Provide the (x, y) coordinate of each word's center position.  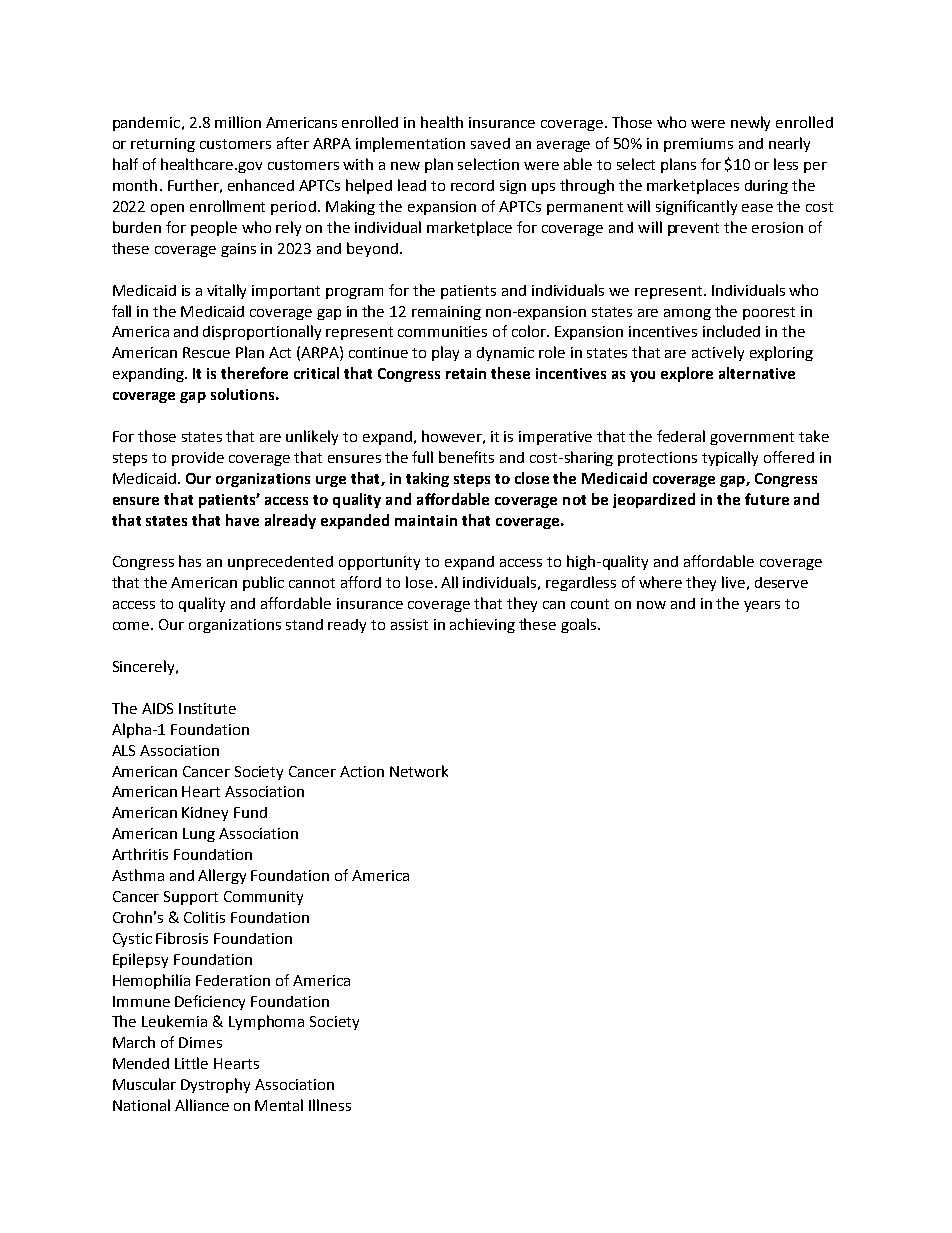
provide (198, 459)
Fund (250, 812)
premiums (698, 145)
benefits (466, 457)
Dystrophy (215, 1085)
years (762, 606)
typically (730, 458)
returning (163, 145)
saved (490, 143)
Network (419, 771)
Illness (330, 1105)
